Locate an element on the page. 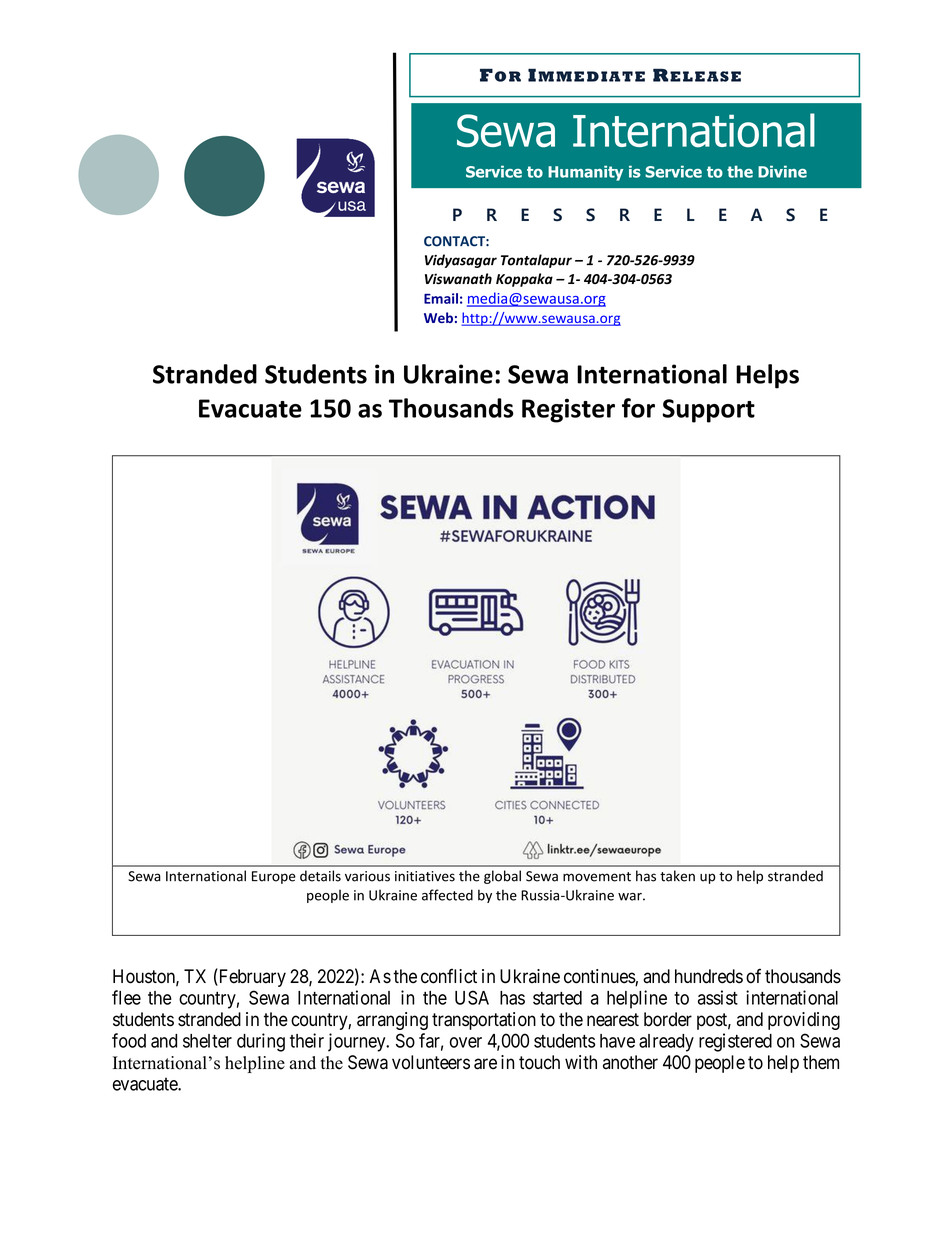 This page has height=1233, width=952. global is located at coordinates (502, 877).
